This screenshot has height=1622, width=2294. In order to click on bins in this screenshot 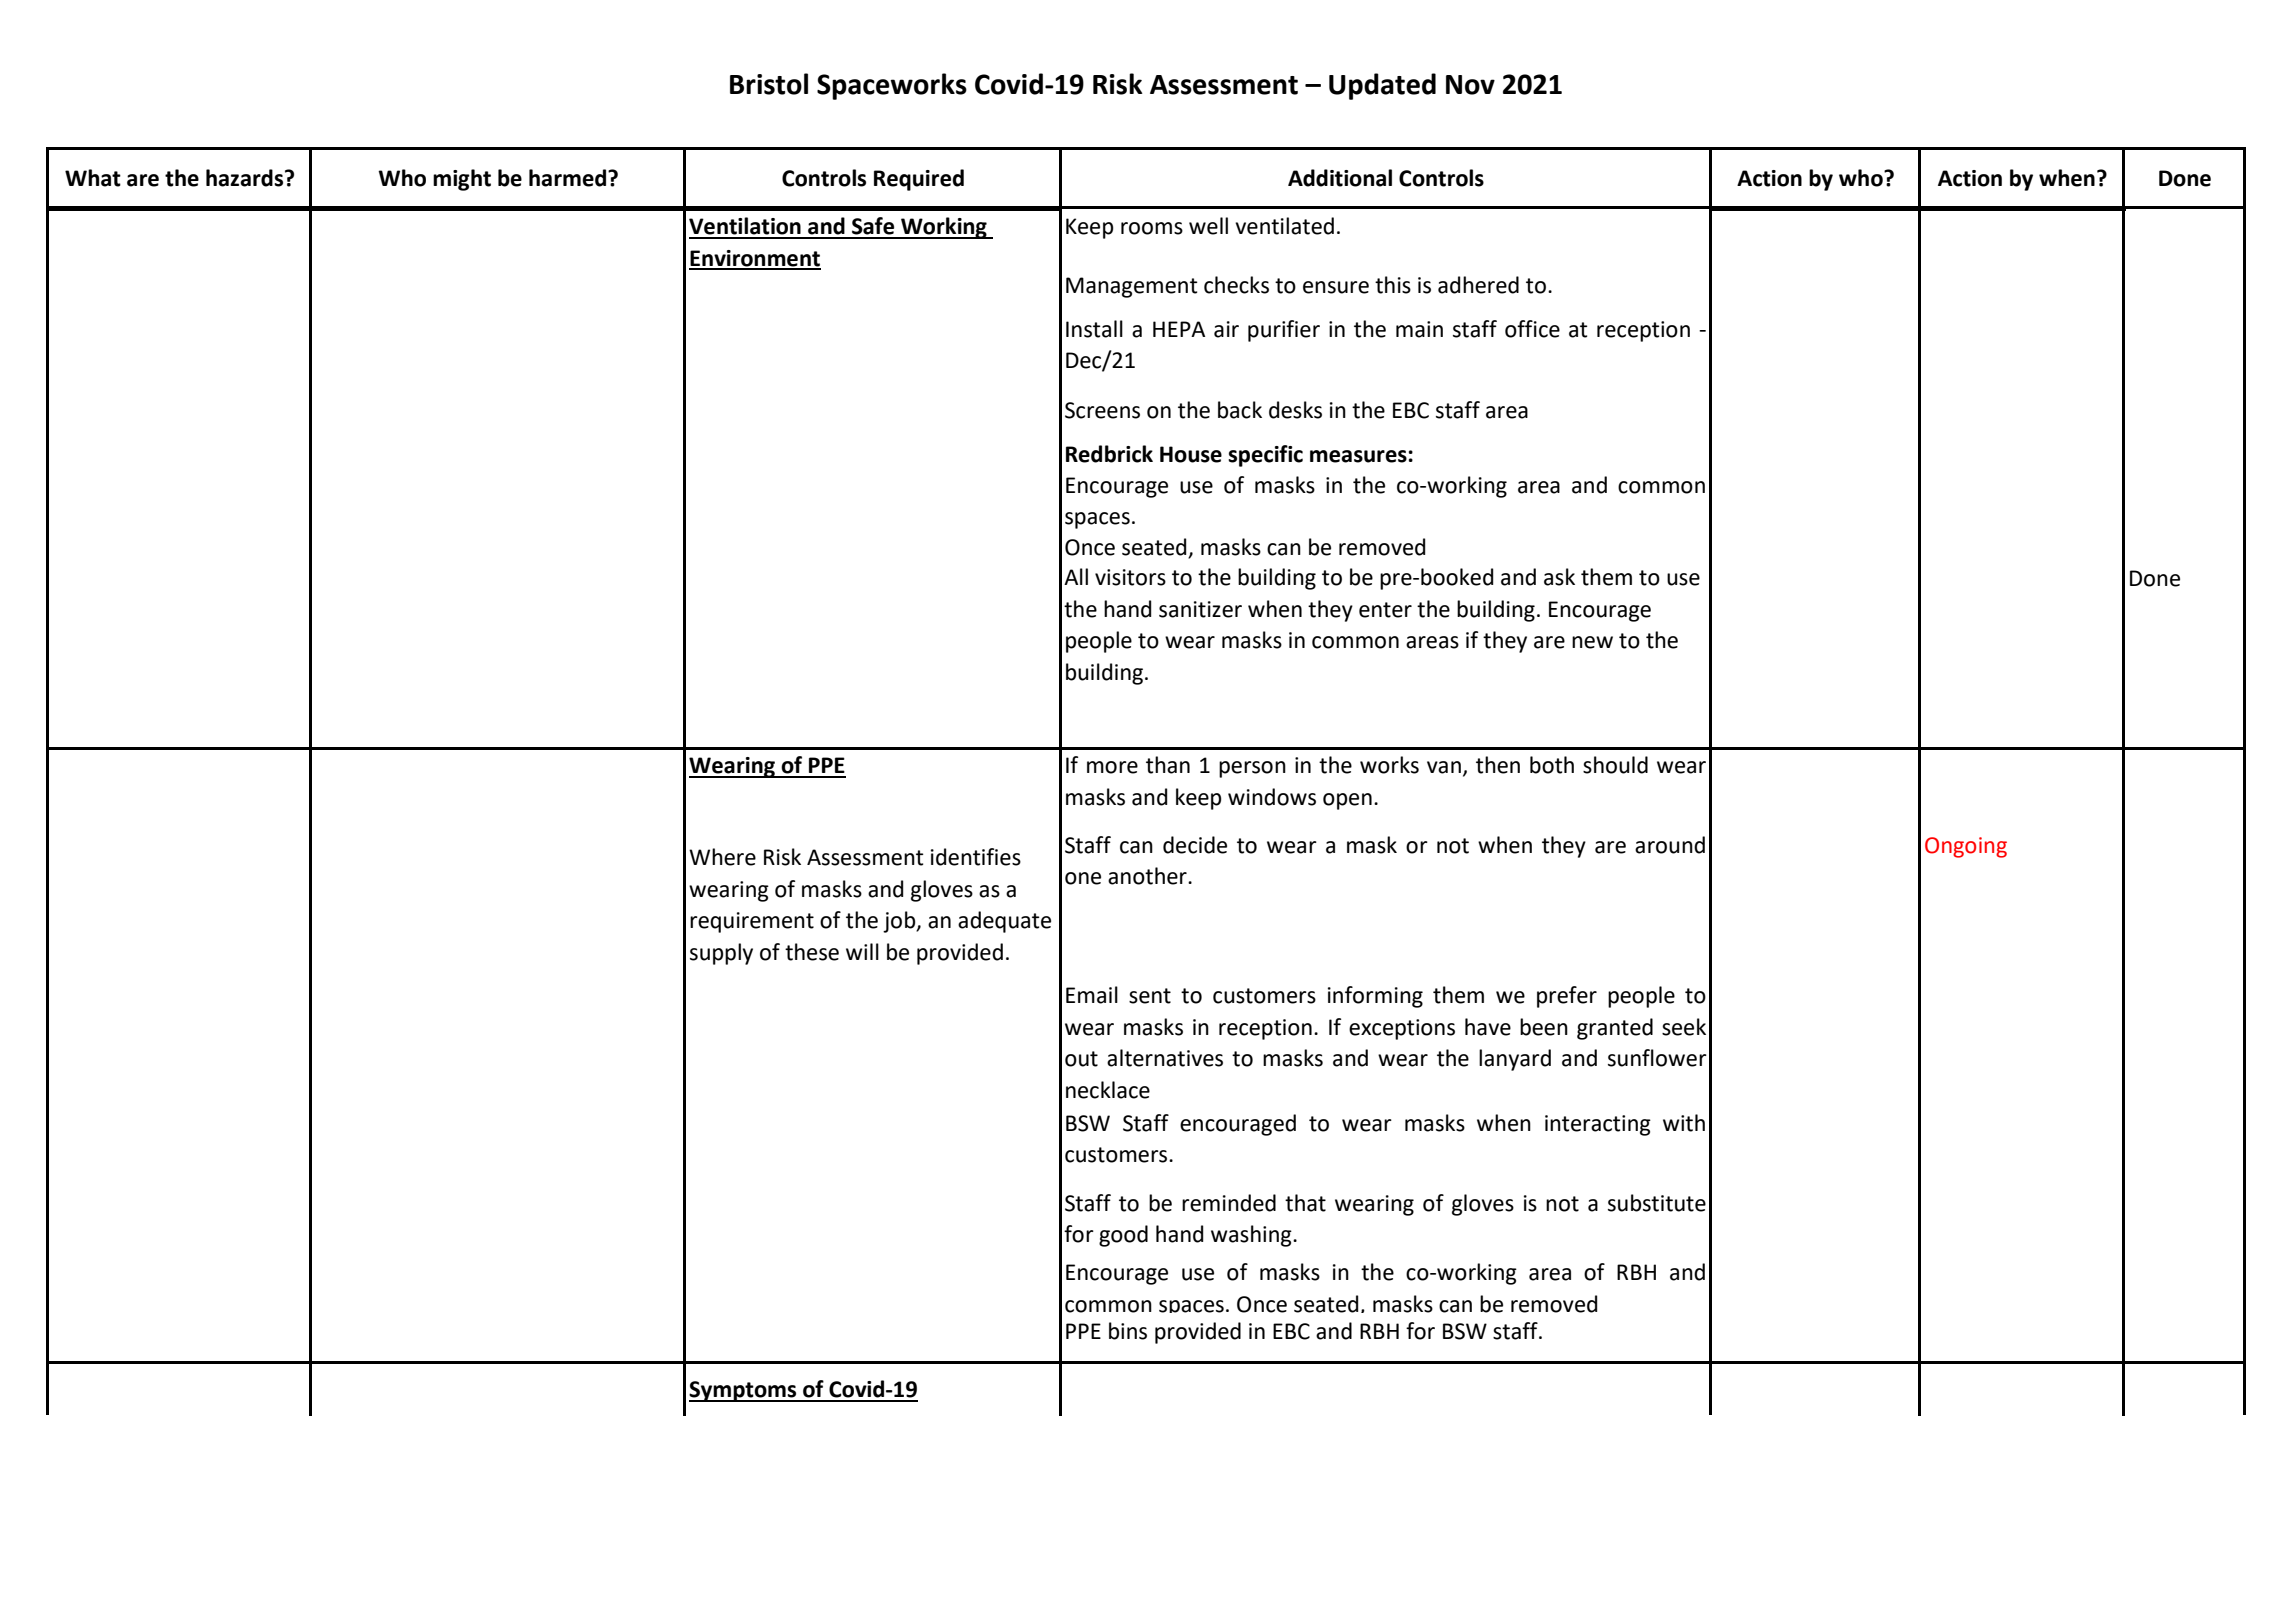, I will do `click(1128, 1331)`.
